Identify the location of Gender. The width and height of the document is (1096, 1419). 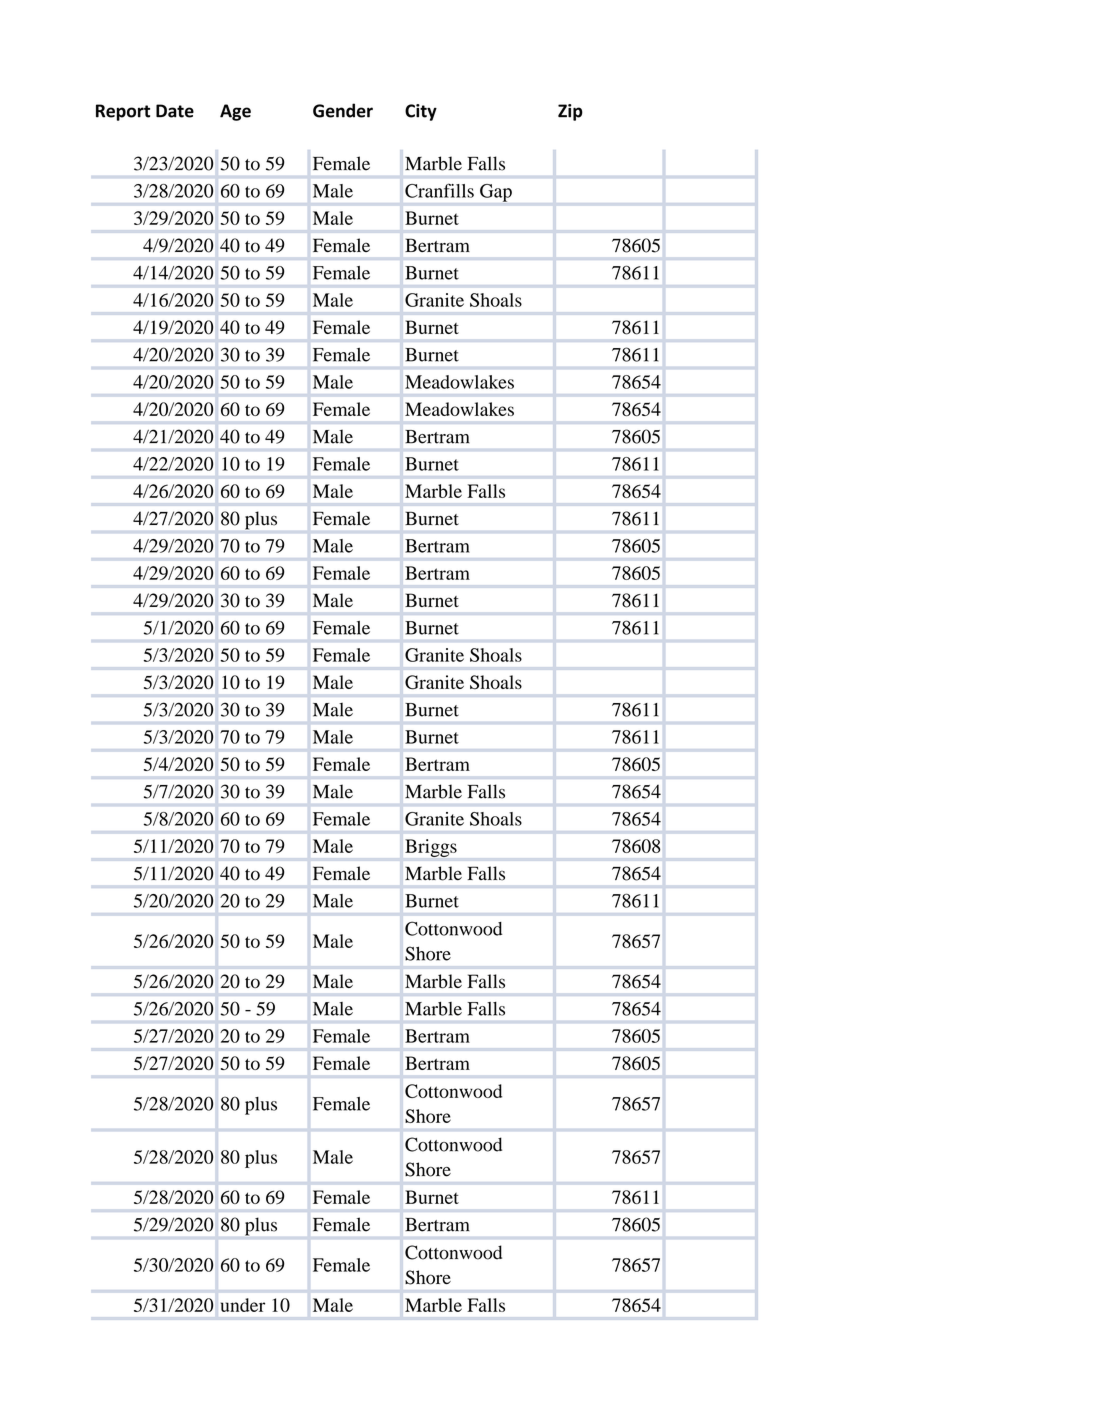
(343, 110).
